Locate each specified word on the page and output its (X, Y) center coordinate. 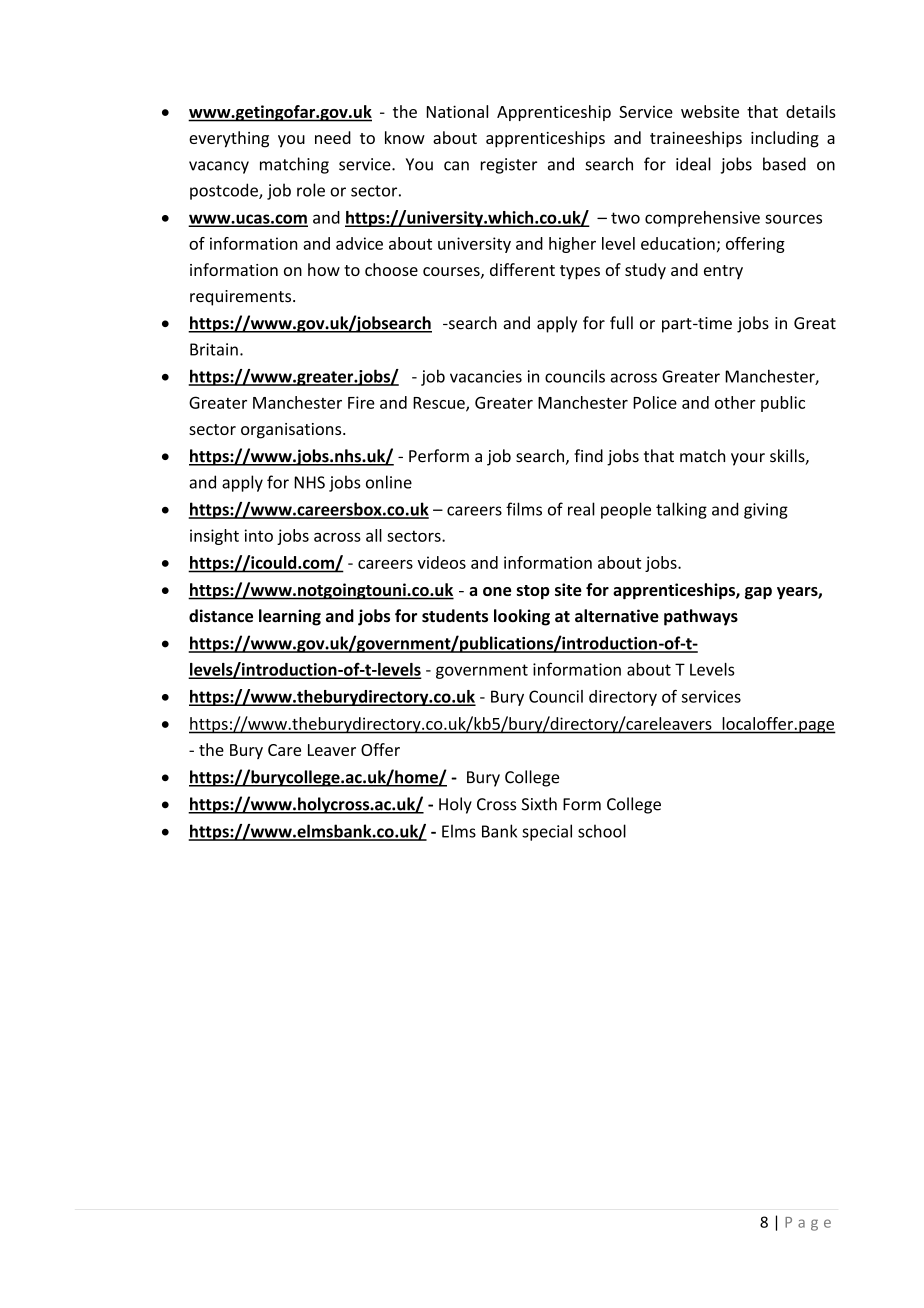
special (547, 832)
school (602, 831)
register (509, 166)
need (333, 137)
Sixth (539, 804)
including (785, 139)
